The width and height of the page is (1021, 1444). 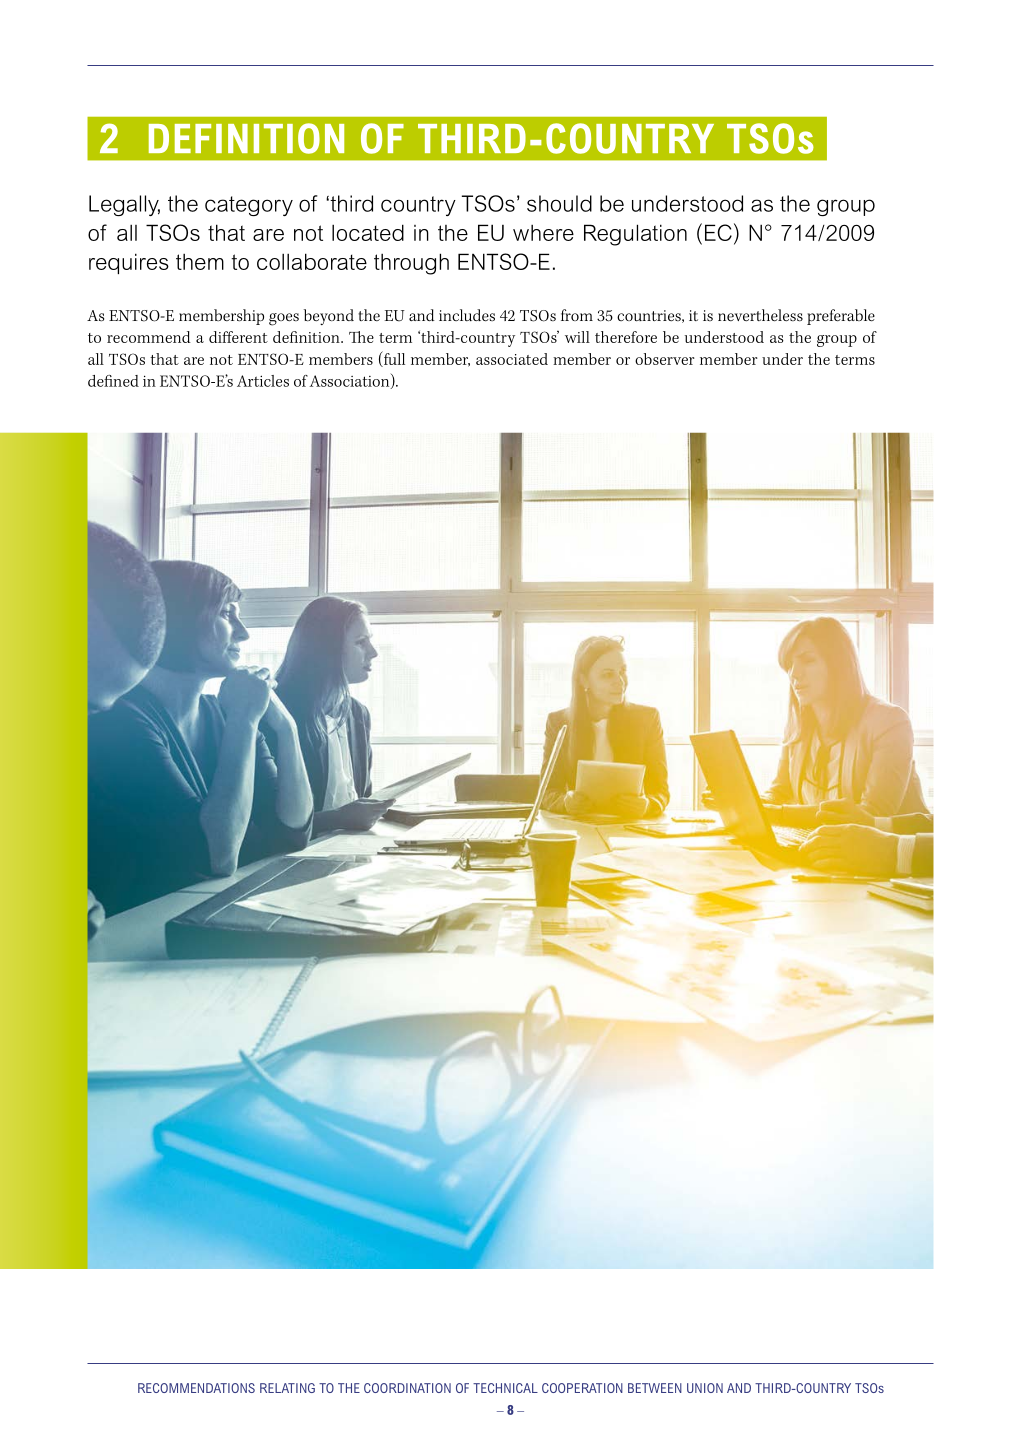 What do you see at coordinates (543, 233) in the page?
I see `where` at bounding box center [543, 233].
